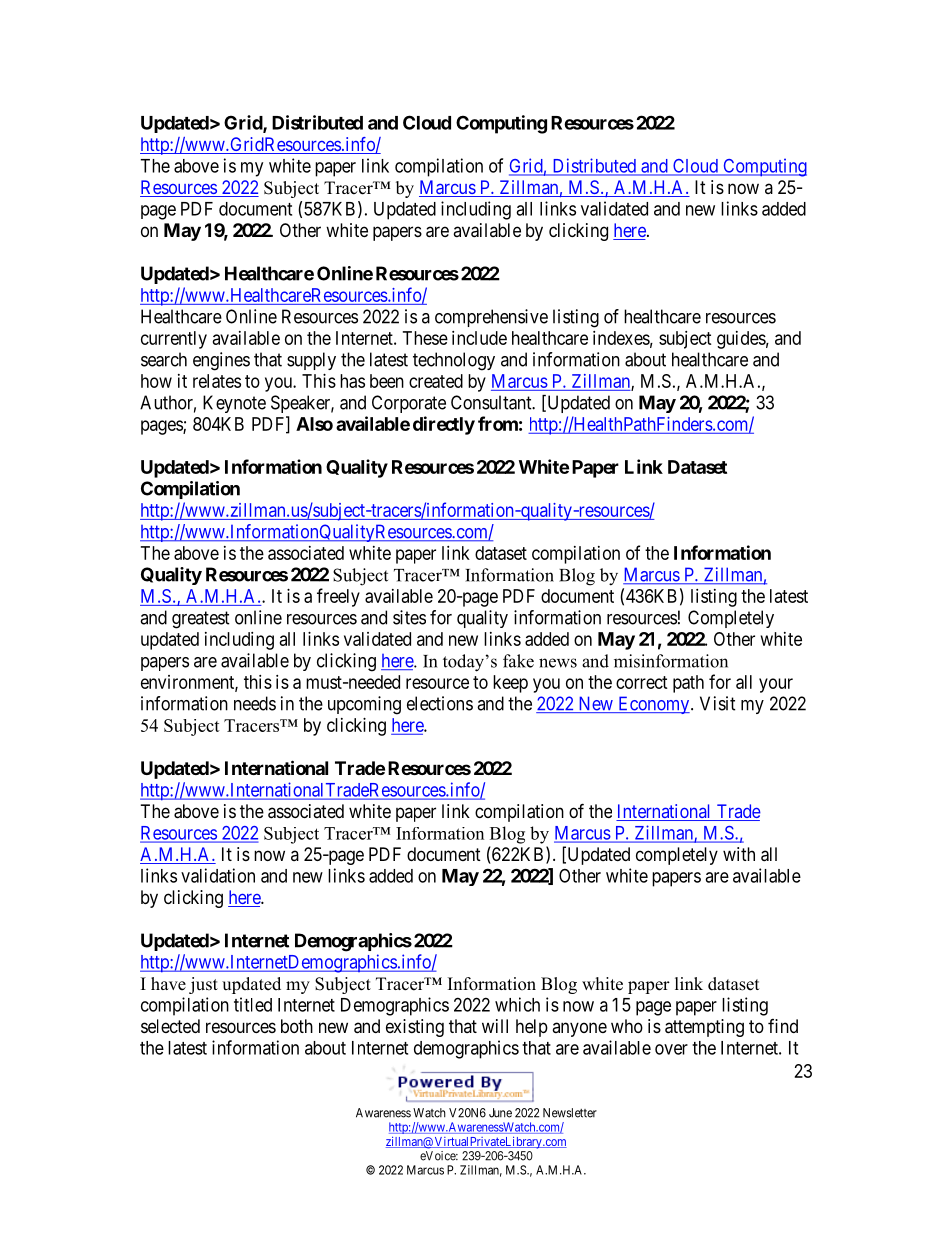 This screenshot has width=952, height=1233. Describe the element at coordinates (221, 361) in the screenshot. I see `engines` at that location.
